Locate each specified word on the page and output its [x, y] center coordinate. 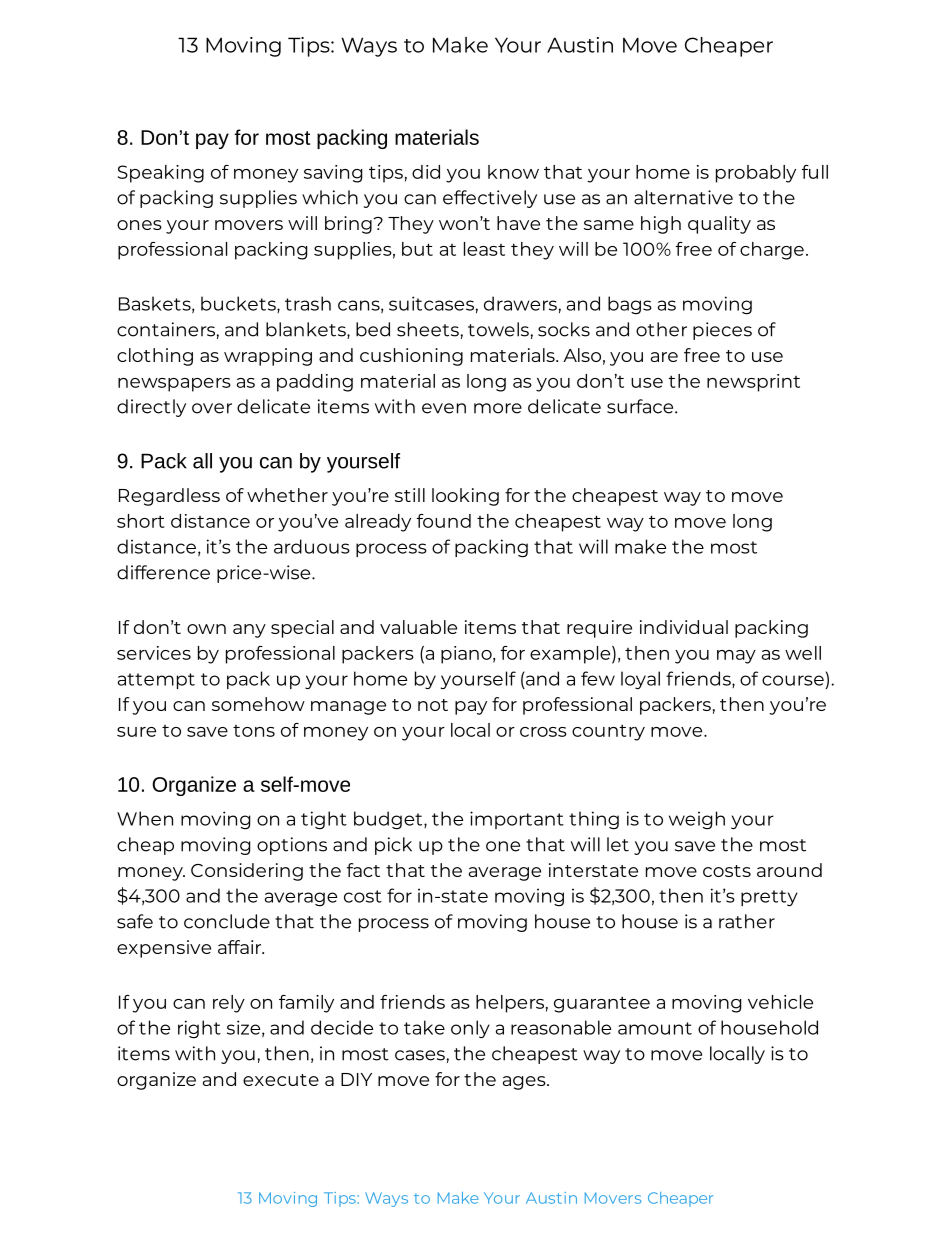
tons [254, 731]
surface [641, 406]
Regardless [169, 497]
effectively [490, 199]
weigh [697, 820]
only [470, 1029]
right [199, 1029]
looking [465, 497]
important [517, 820]
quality [719, 225]
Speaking [161, 174]
